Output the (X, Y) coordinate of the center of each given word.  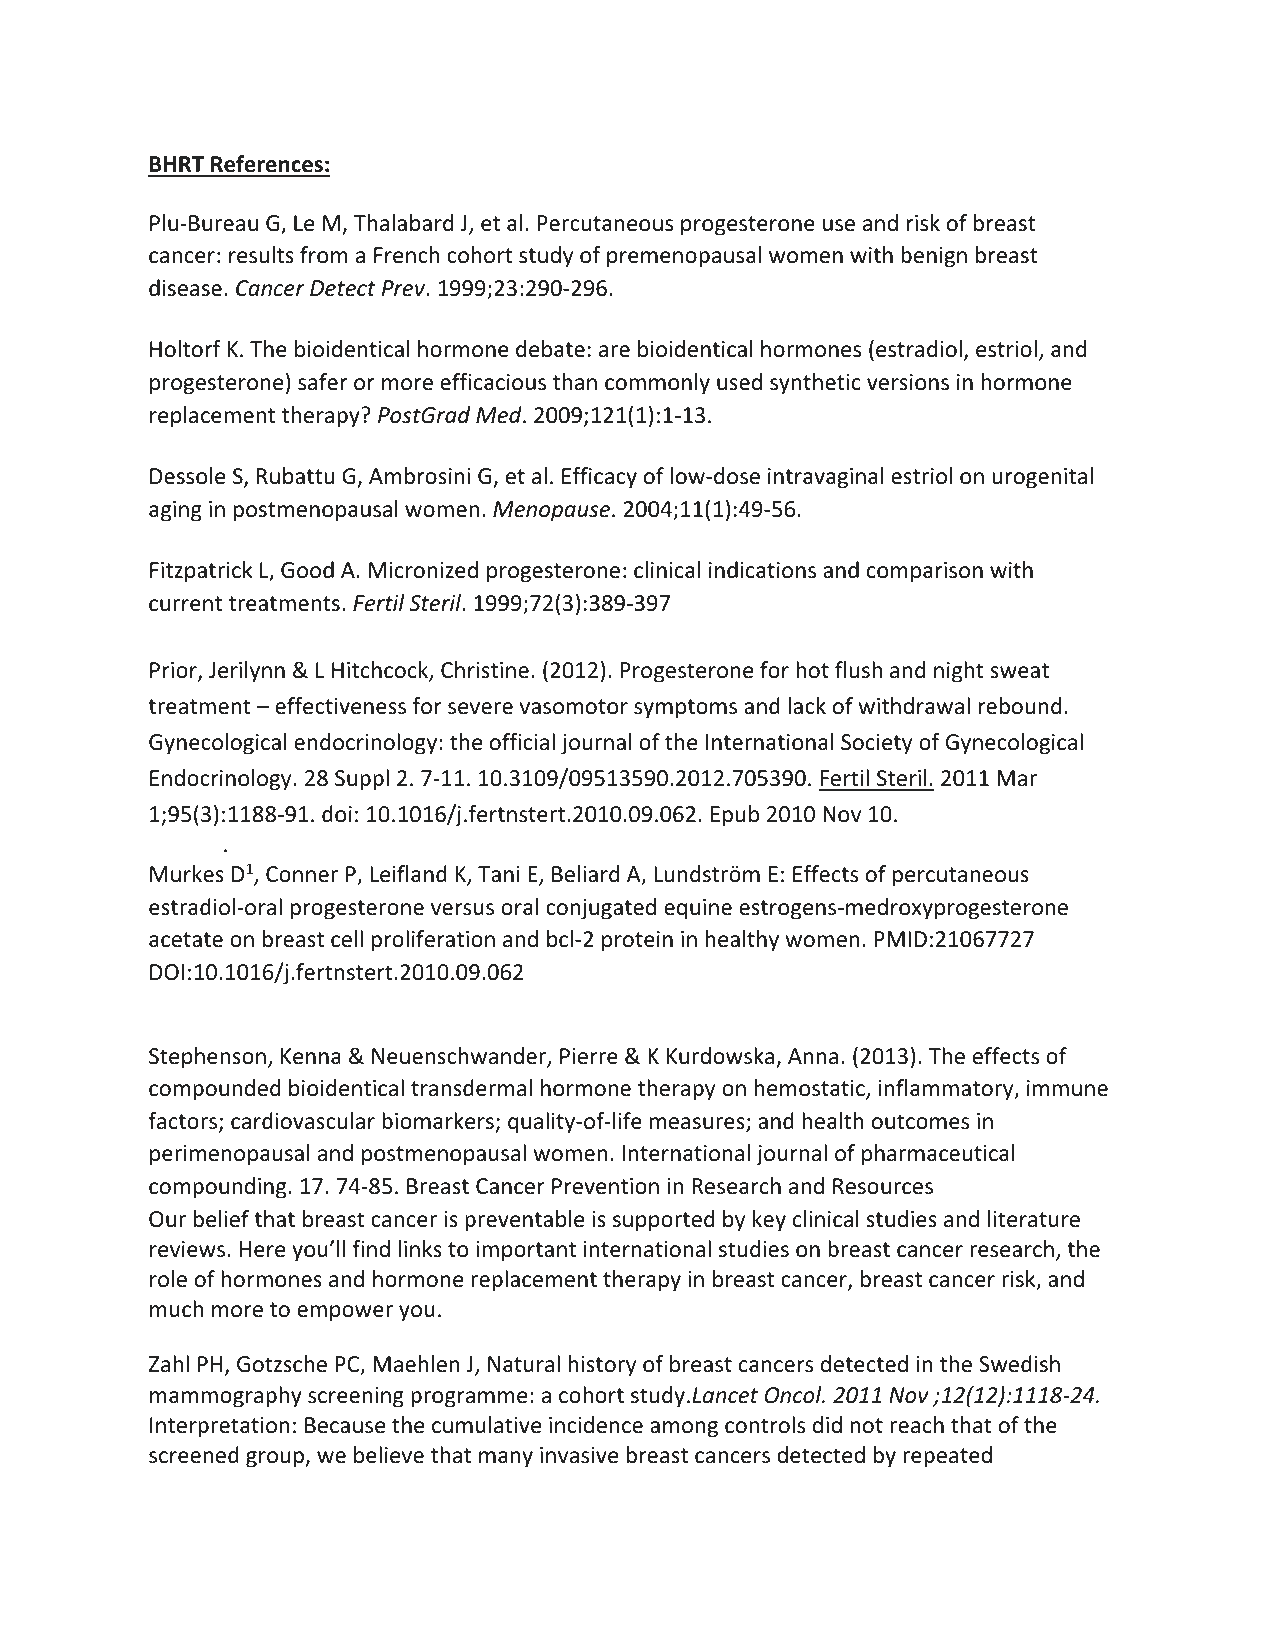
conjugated (601, 909)
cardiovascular (303, 1121)
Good (307, 570)
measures (698, 1124)
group (276, 1459)
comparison (925, 572)
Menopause (553, 511)
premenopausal (684, 257)
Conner (302, 874)
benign (934, 257)
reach (917, 1425)
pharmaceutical (938, 1155)
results (261, 255)
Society (876, 744)
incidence (596, 1425)
